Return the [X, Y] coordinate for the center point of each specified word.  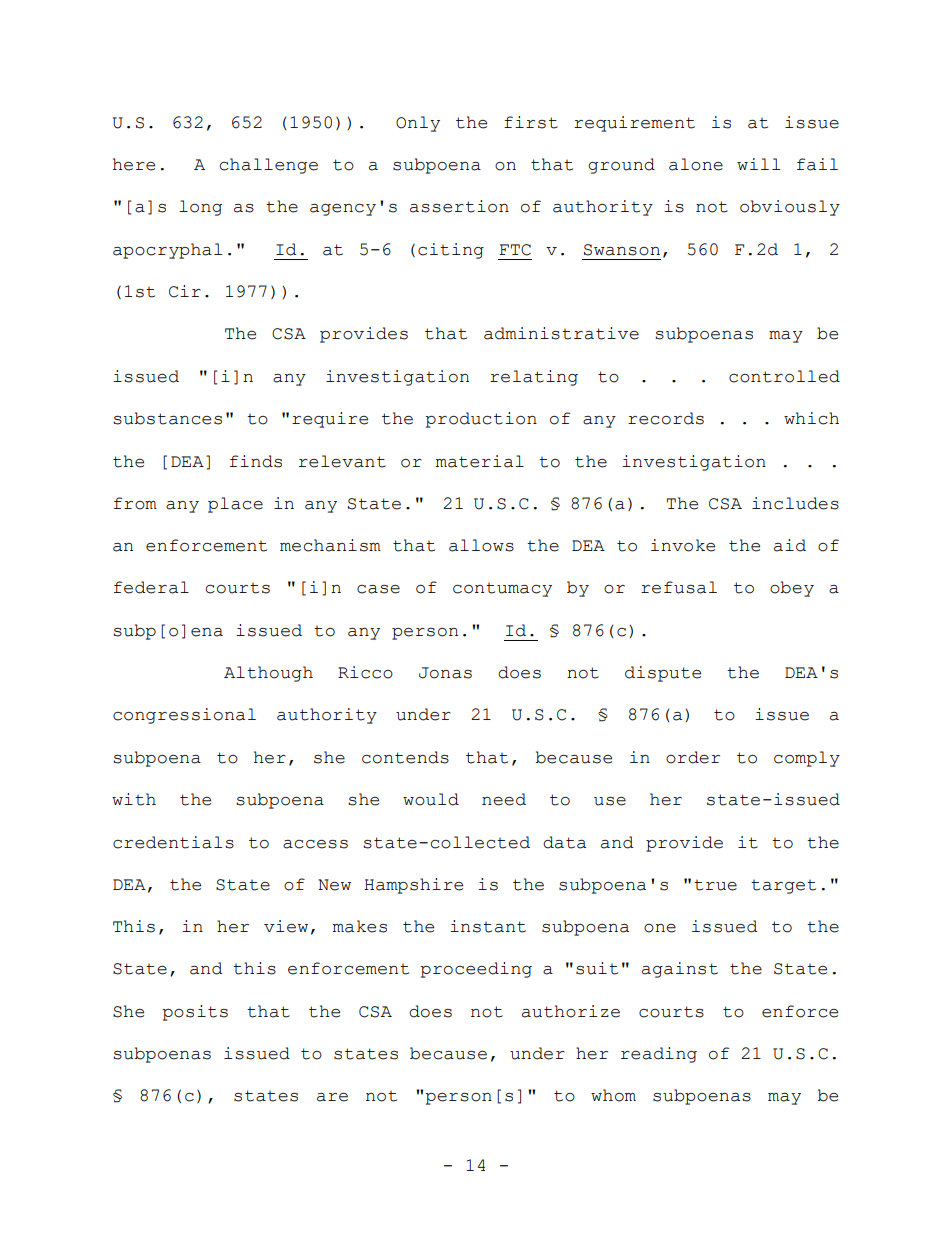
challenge [269, 166]
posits [195, 1013]
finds [256, 461]
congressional [184, 716]
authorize [571, 1011]
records [666, 418]
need [504, 799]
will [758, 164]
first [531, 122]
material [480, 461]
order [693, 757]
